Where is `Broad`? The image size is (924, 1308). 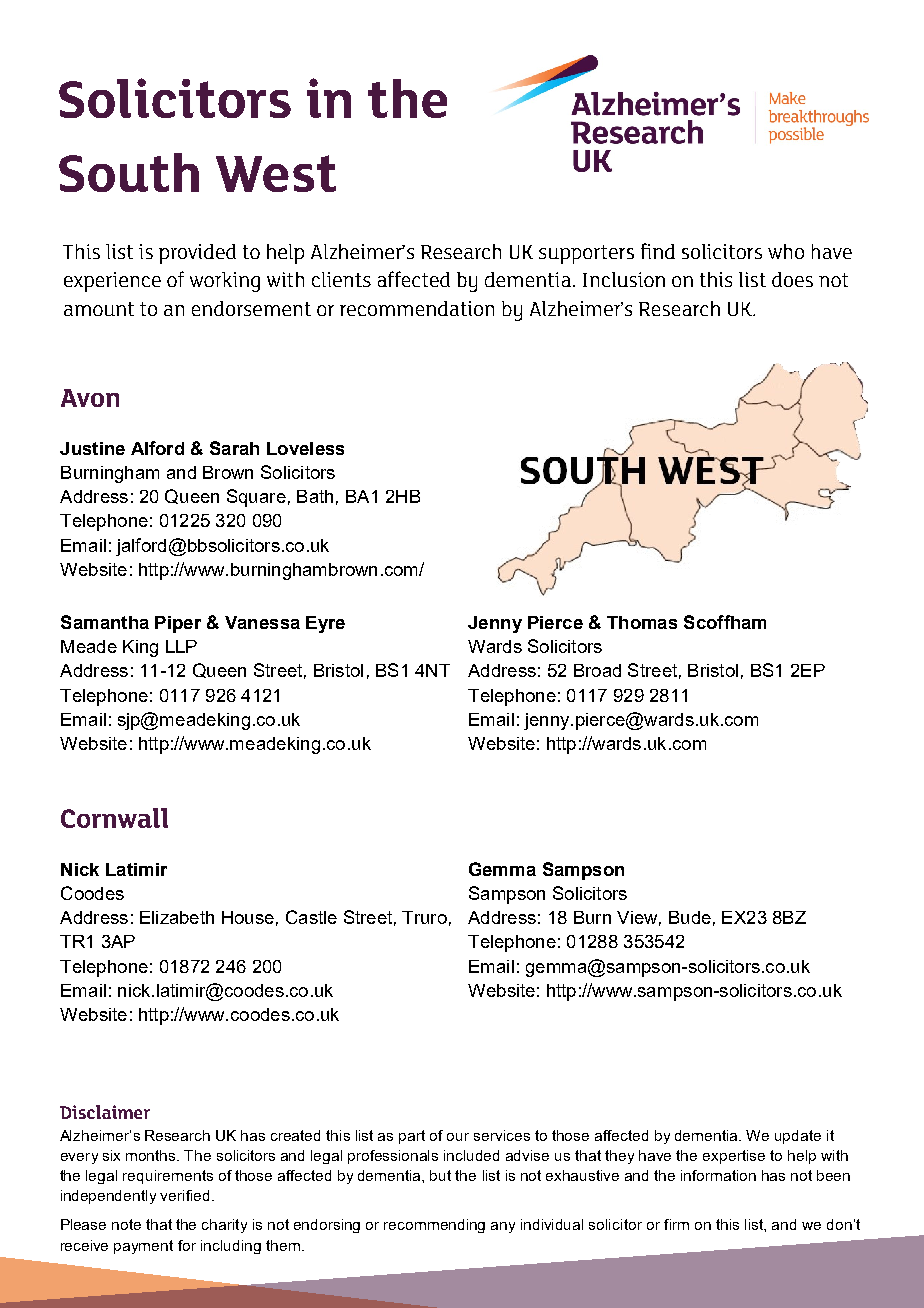
Broad is located at coordinates (597, 670).
